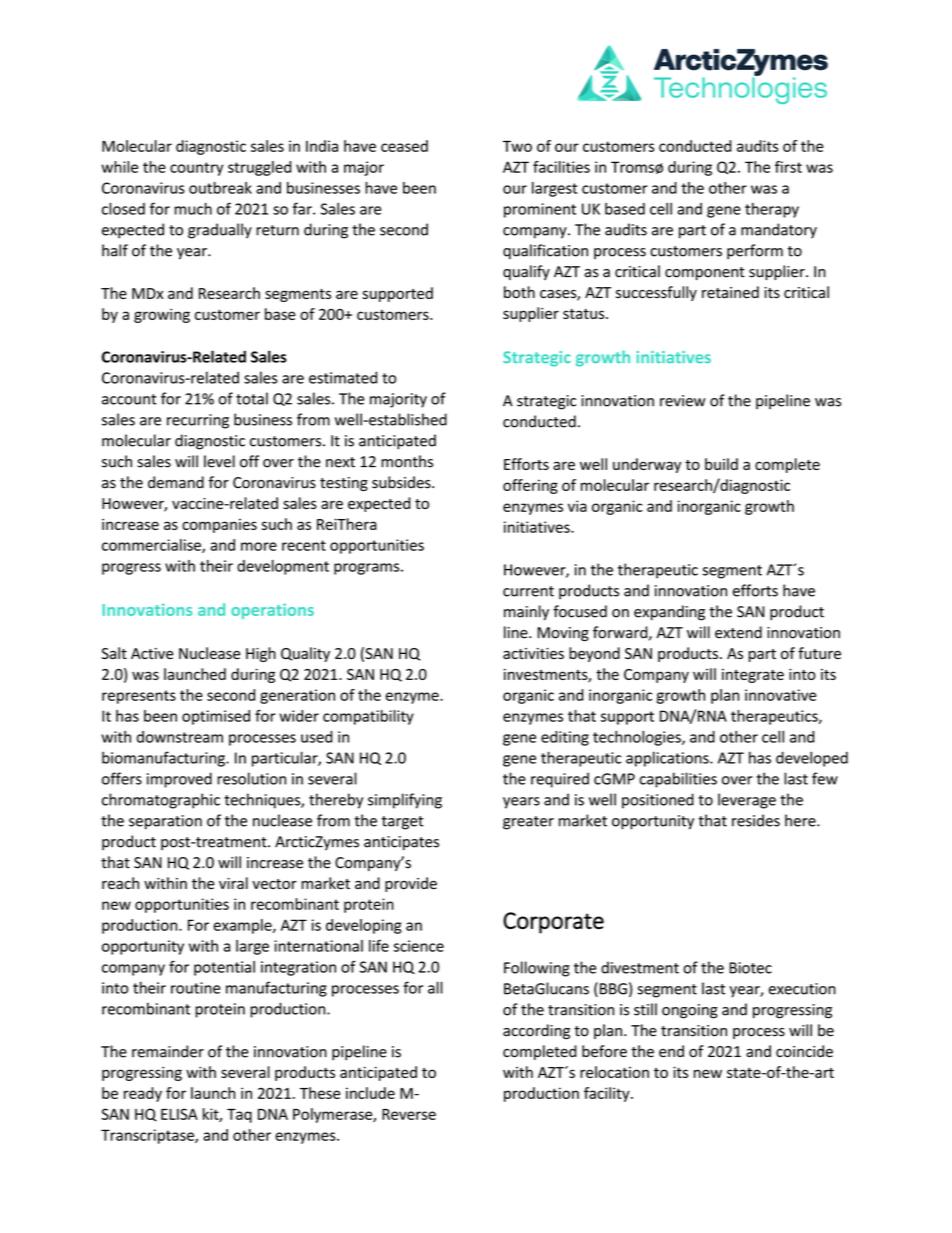 The width and height of the screenshot is (952, 1233). Describe the element at coordinates (176, 482) in the screenshot. I see `demand` at that location.
